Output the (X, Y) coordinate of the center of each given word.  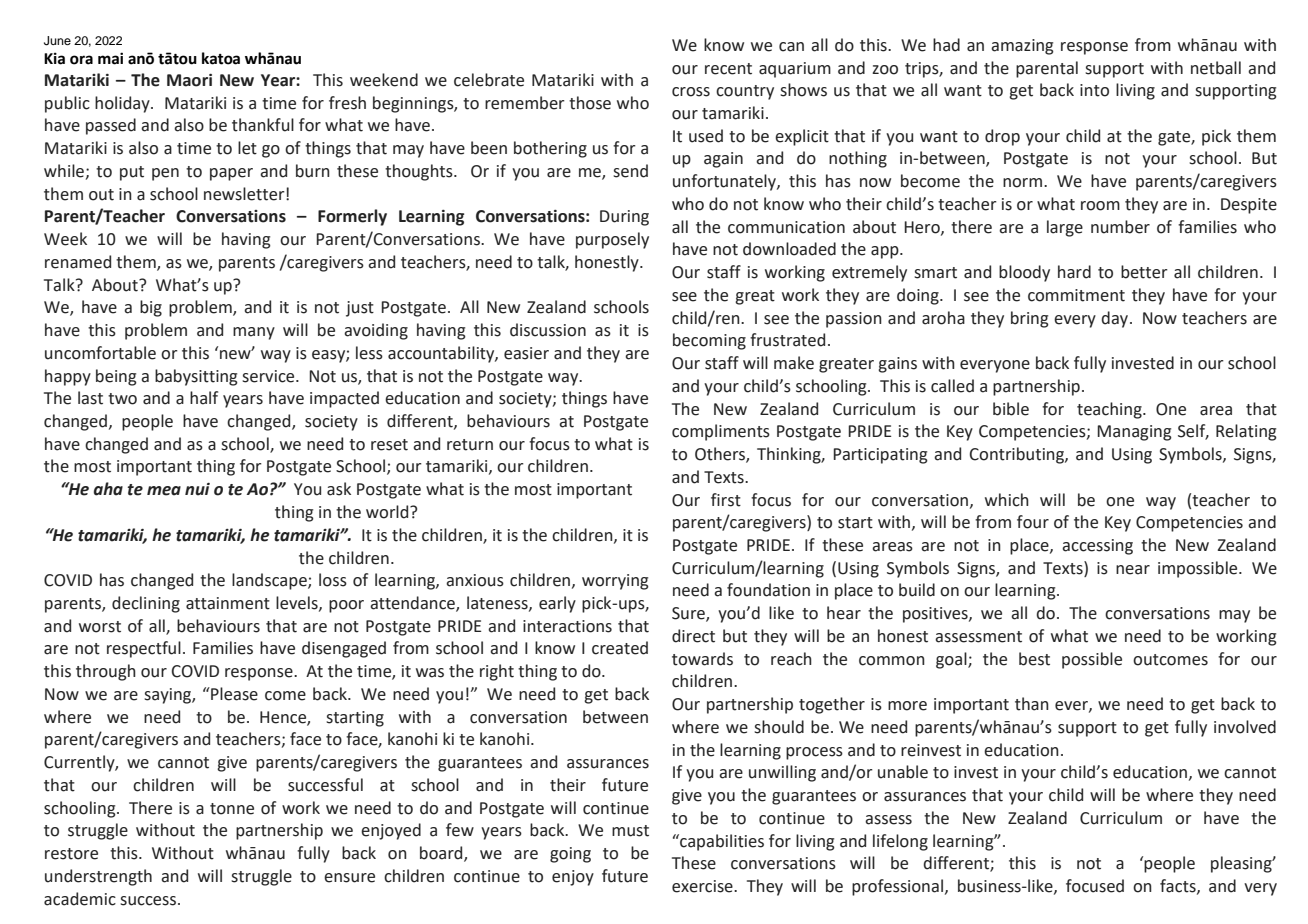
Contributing (1018, 455)
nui (197, 489)
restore (71, 854)
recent (728, 69)
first (726, 500)
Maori (189, 80)
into (1094, 90)
